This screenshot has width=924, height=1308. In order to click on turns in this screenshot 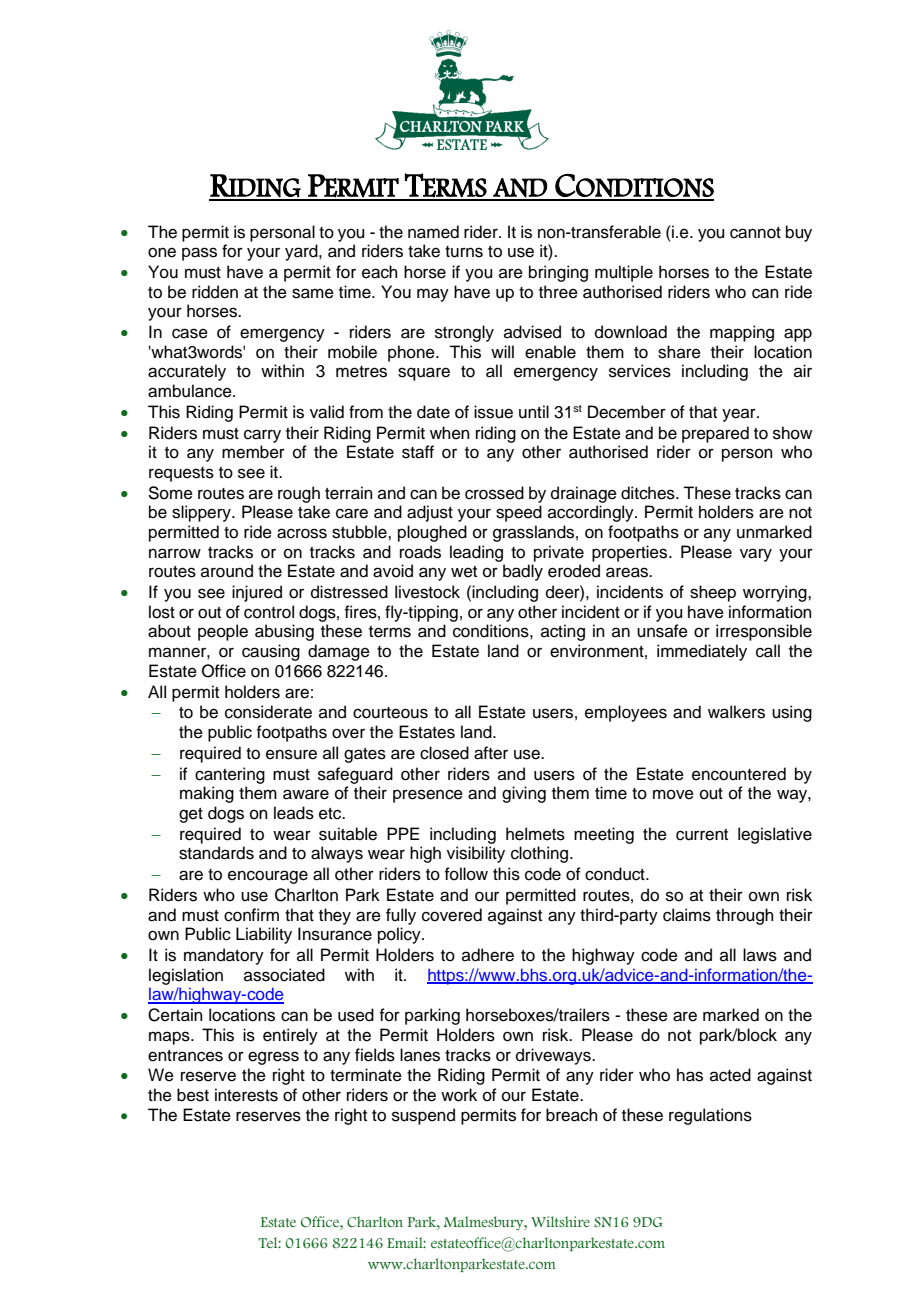, I will do `click(464, 252)`.
